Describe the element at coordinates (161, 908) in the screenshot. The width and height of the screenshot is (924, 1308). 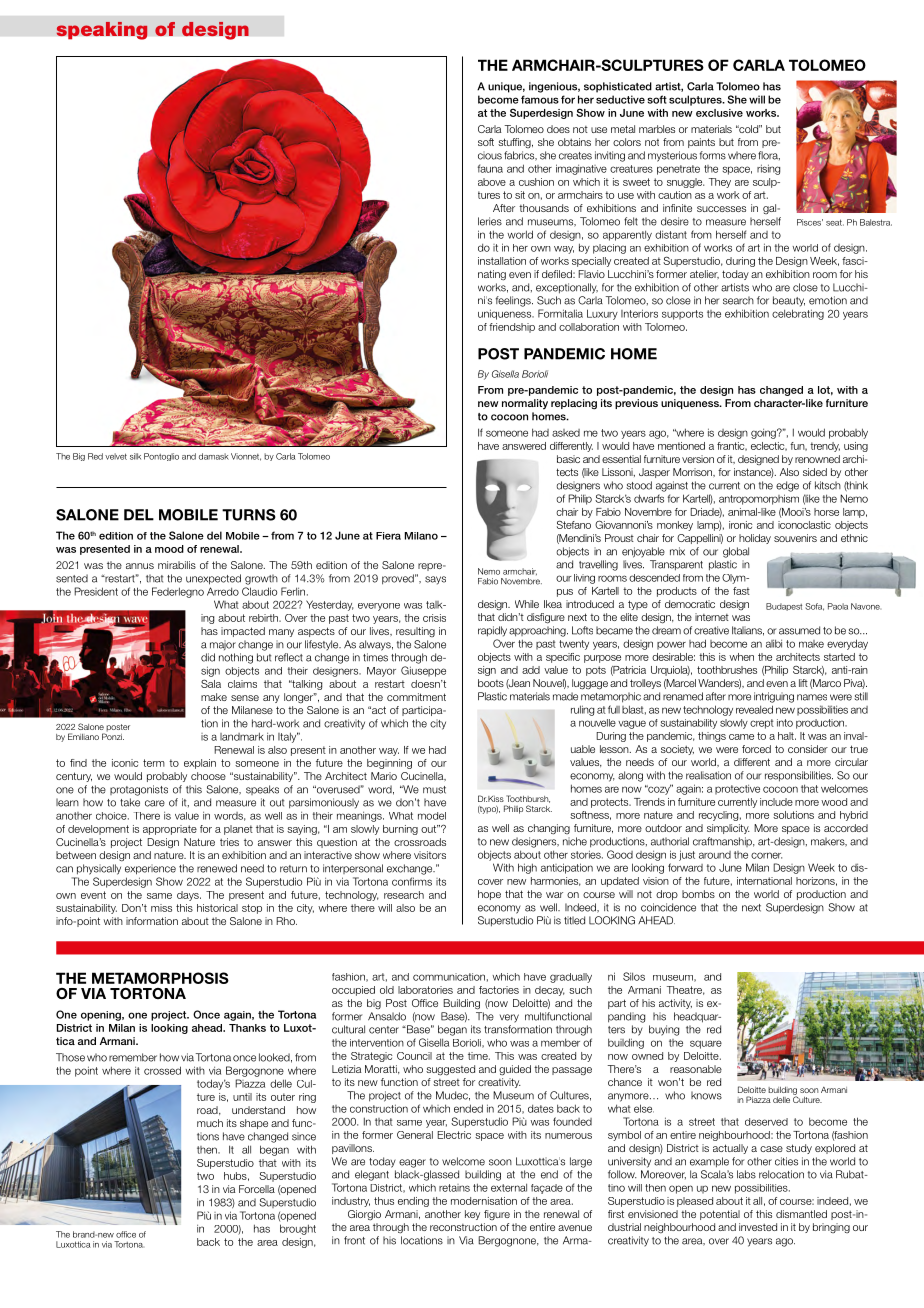
I see `miss` at that location.
